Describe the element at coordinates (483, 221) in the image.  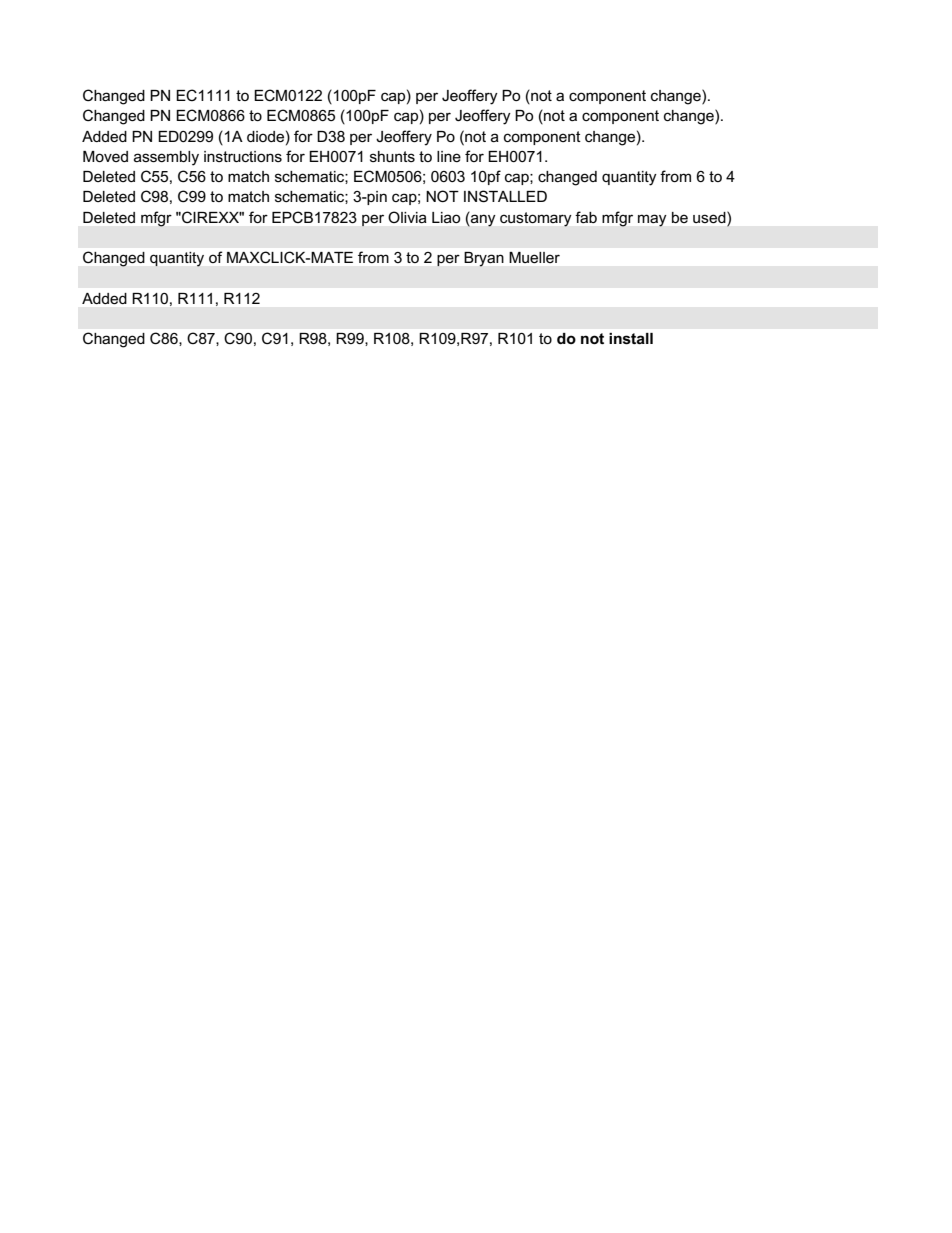
I see `any` at that location.
